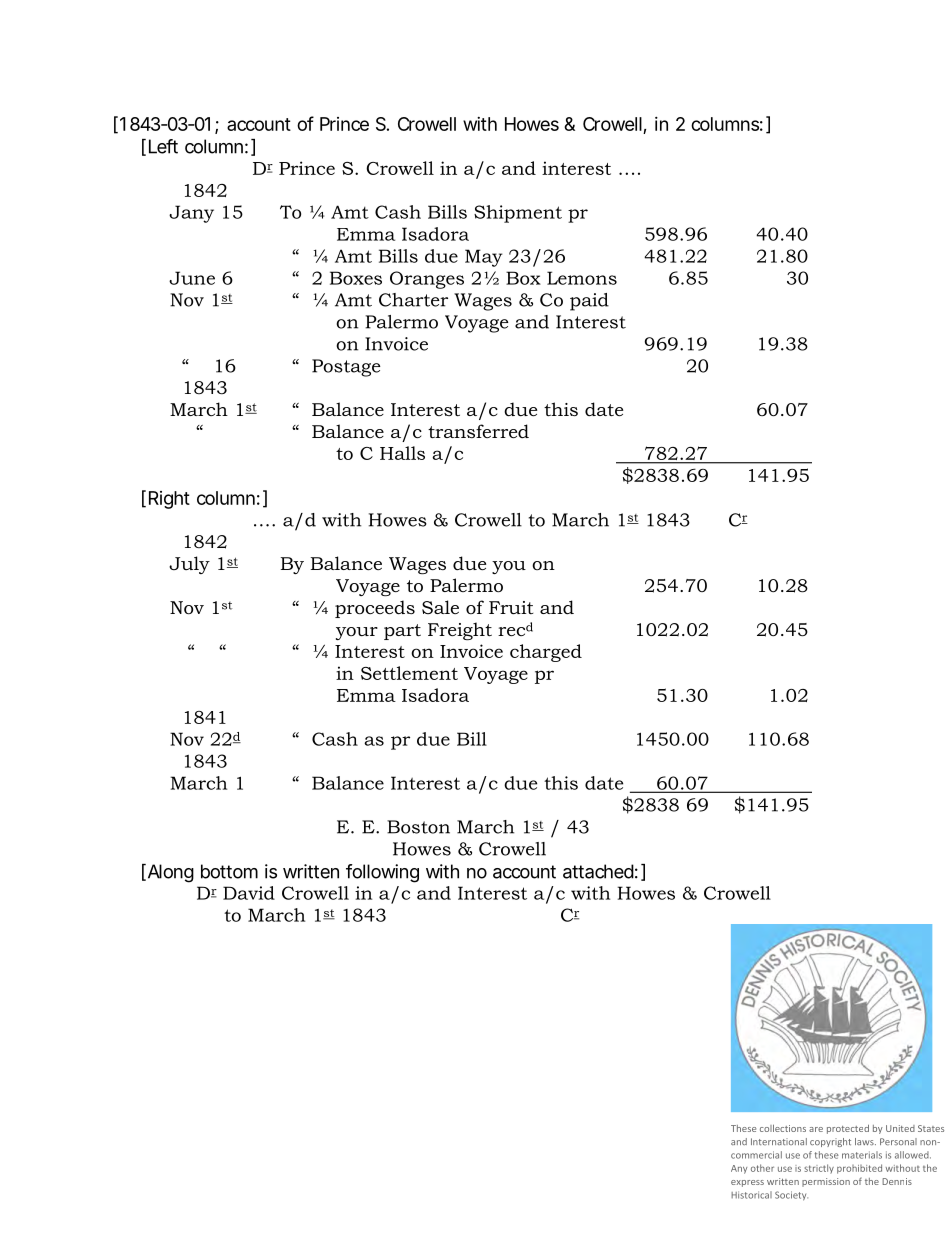 This screenshot has height=1233, width=952. I want to click on paid, so click(589, 302).
